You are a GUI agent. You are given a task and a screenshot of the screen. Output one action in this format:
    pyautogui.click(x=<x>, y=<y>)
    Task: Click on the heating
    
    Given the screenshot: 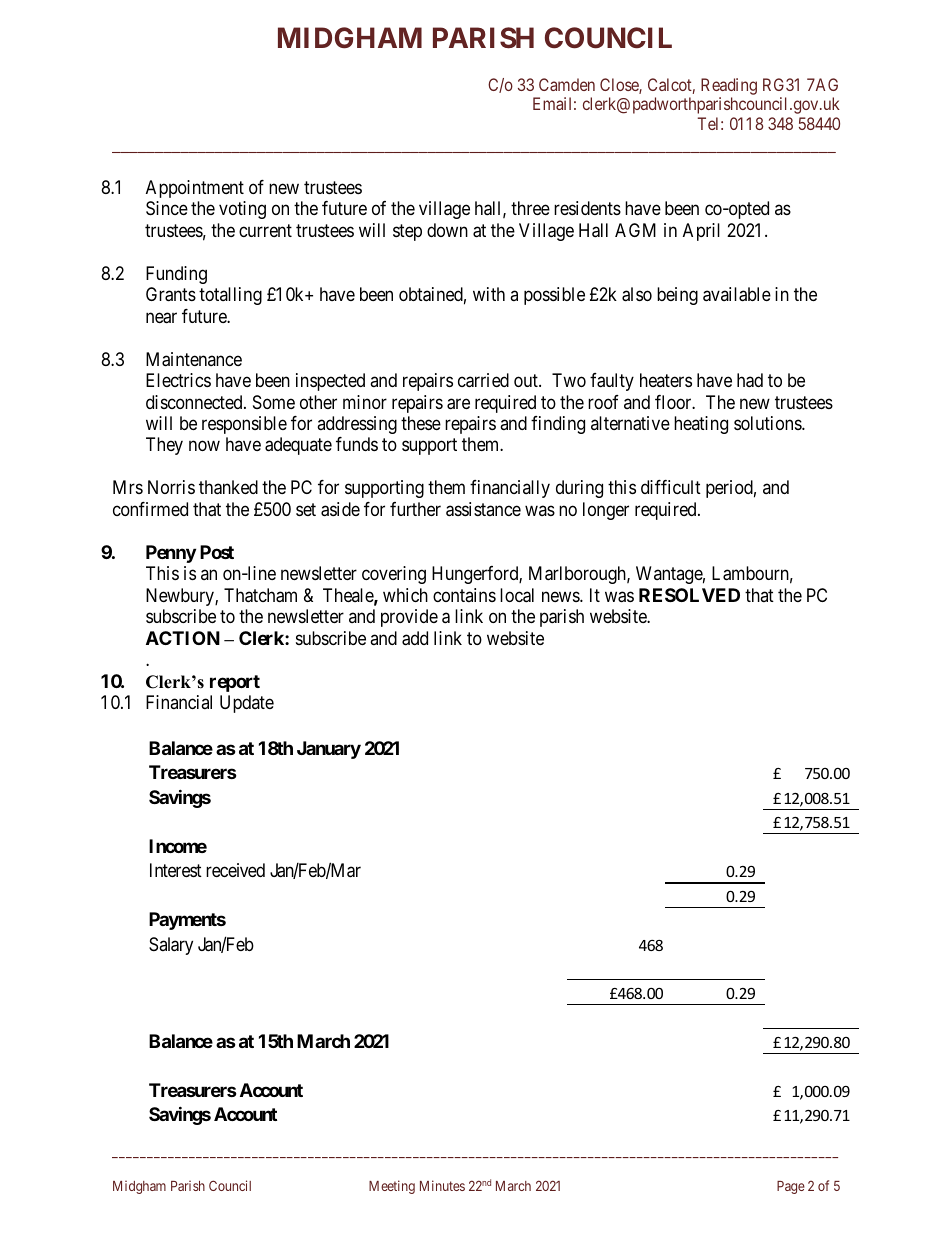 What is the action you would take?
    pyautogui.click(x=701, y=425)
